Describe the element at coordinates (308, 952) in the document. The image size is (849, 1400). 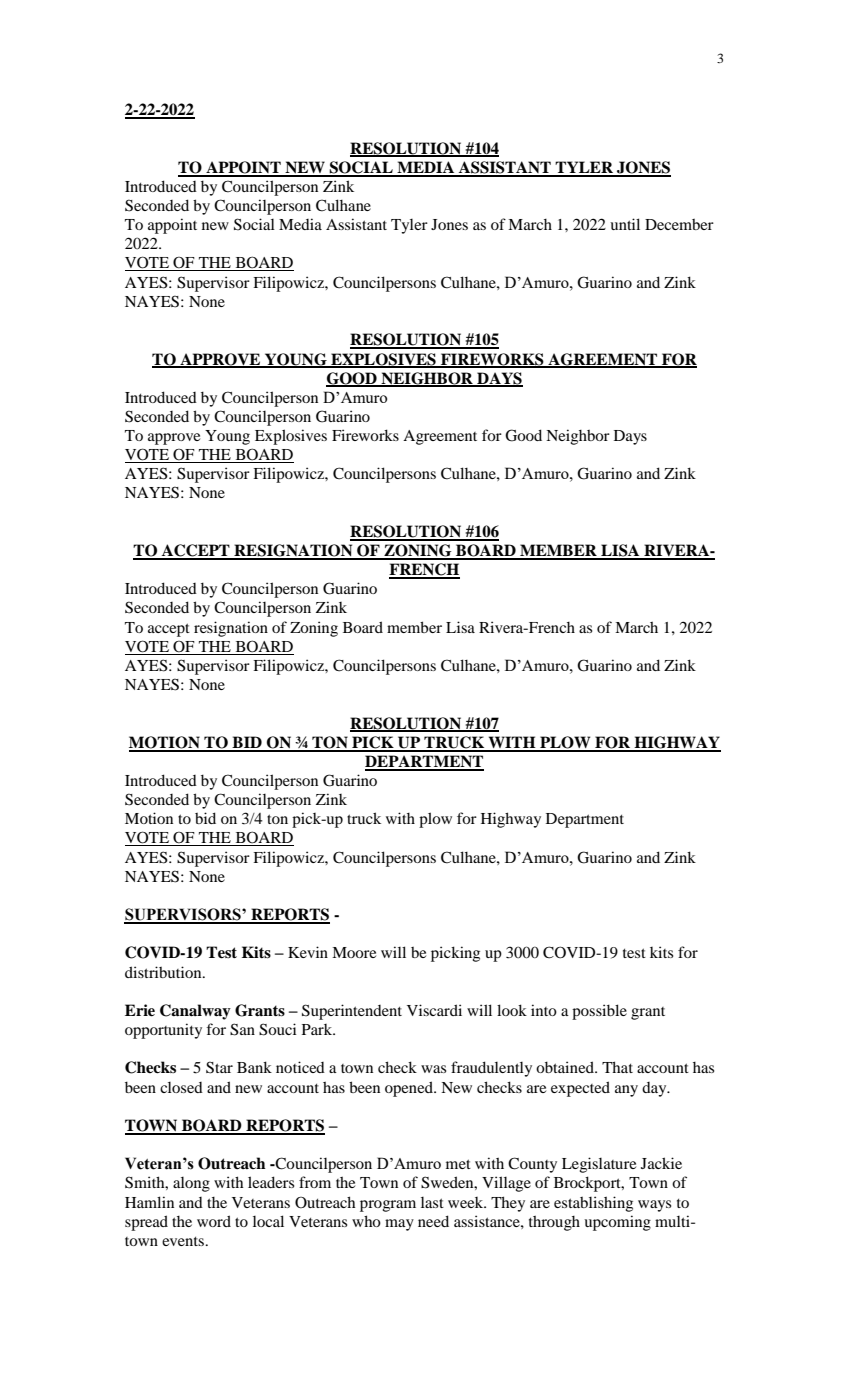
I see `Kevin` at that location.
